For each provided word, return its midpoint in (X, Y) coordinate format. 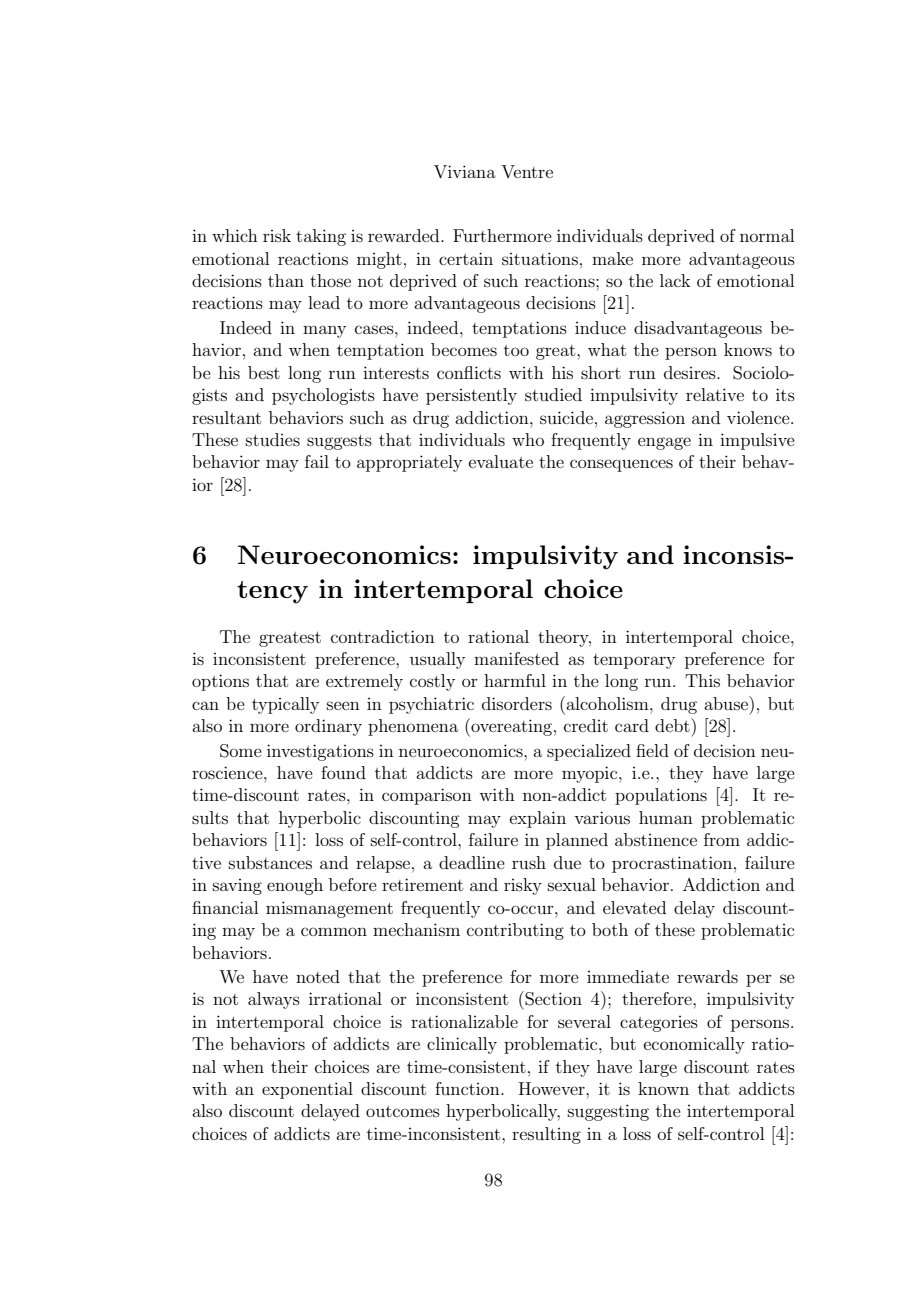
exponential (307, 1090)
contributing (515, 931)
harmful (515, 680)
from (722, 839)
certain (466, 258)
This (702, 680)
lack (675, 280)
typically (285, 705)
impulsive (757, 441)
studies (273, 439)
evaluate (501, 461)
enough (295, 886)
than (286, 280)
